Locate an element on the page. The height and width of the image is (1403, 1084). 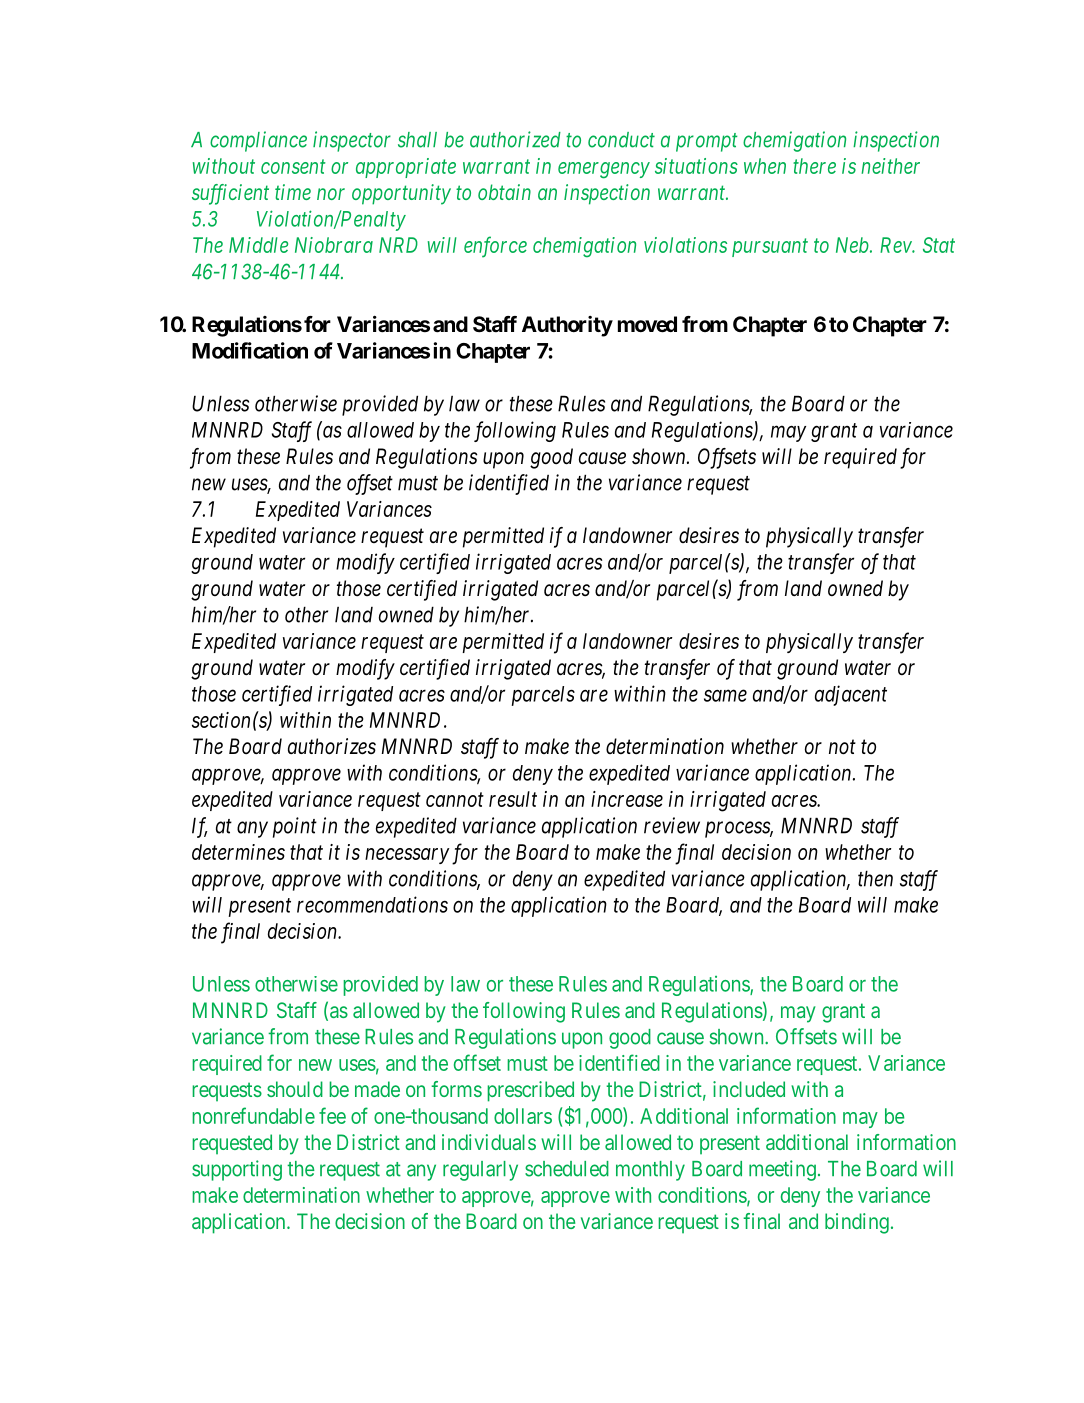
authorizes is located at coordinates (332, 746).
